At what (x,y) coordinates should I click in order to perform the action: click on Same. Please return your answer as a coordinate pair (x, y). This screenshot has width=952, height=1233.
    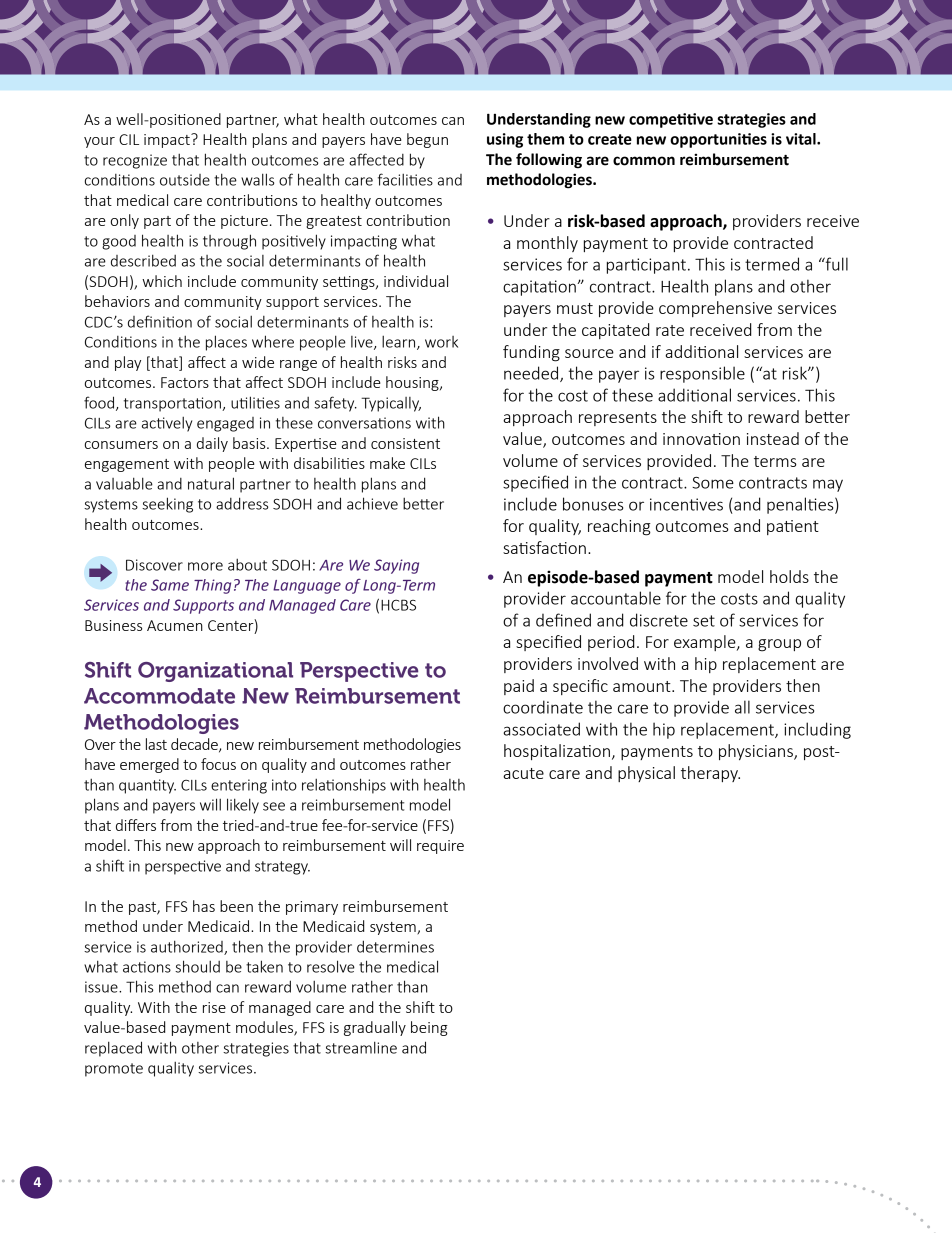
    Looking at the image, I should click on (170, 585).
